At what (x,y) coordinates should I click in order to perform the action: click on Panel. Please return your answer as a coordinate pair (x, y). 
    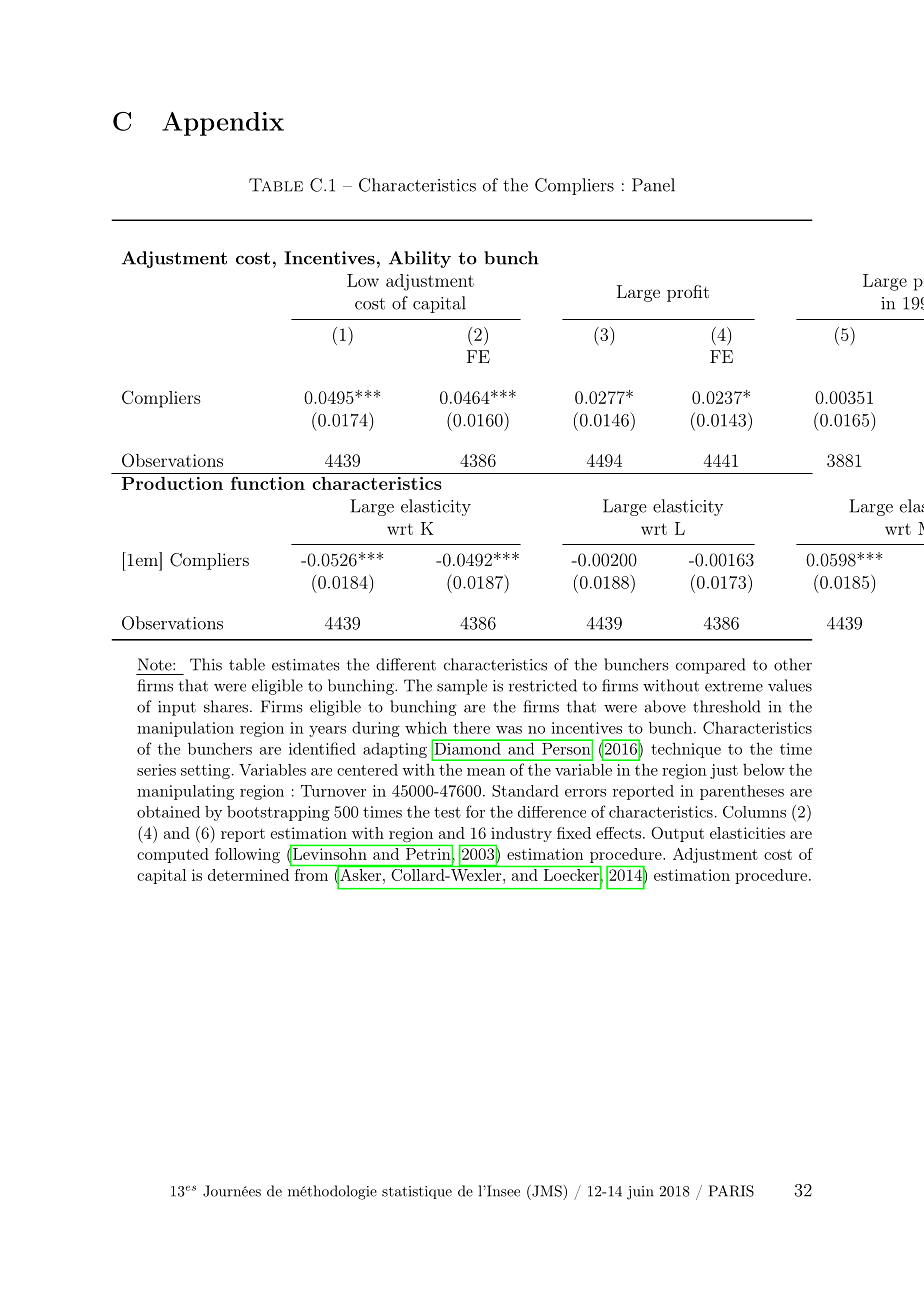
    Looking at the image, I should click on (653, 185).
